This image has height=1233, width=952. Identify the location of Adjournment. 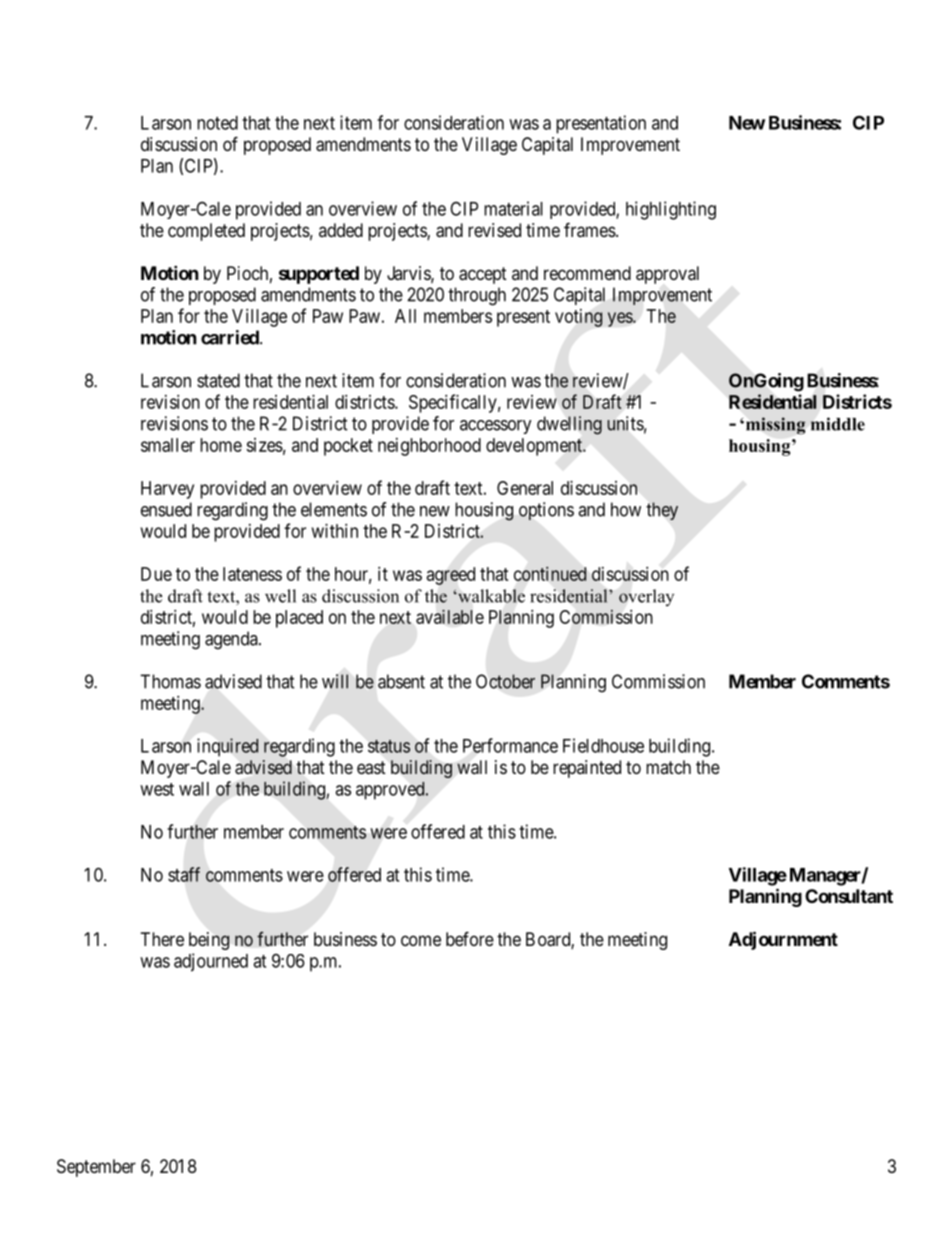
(783, 940).
